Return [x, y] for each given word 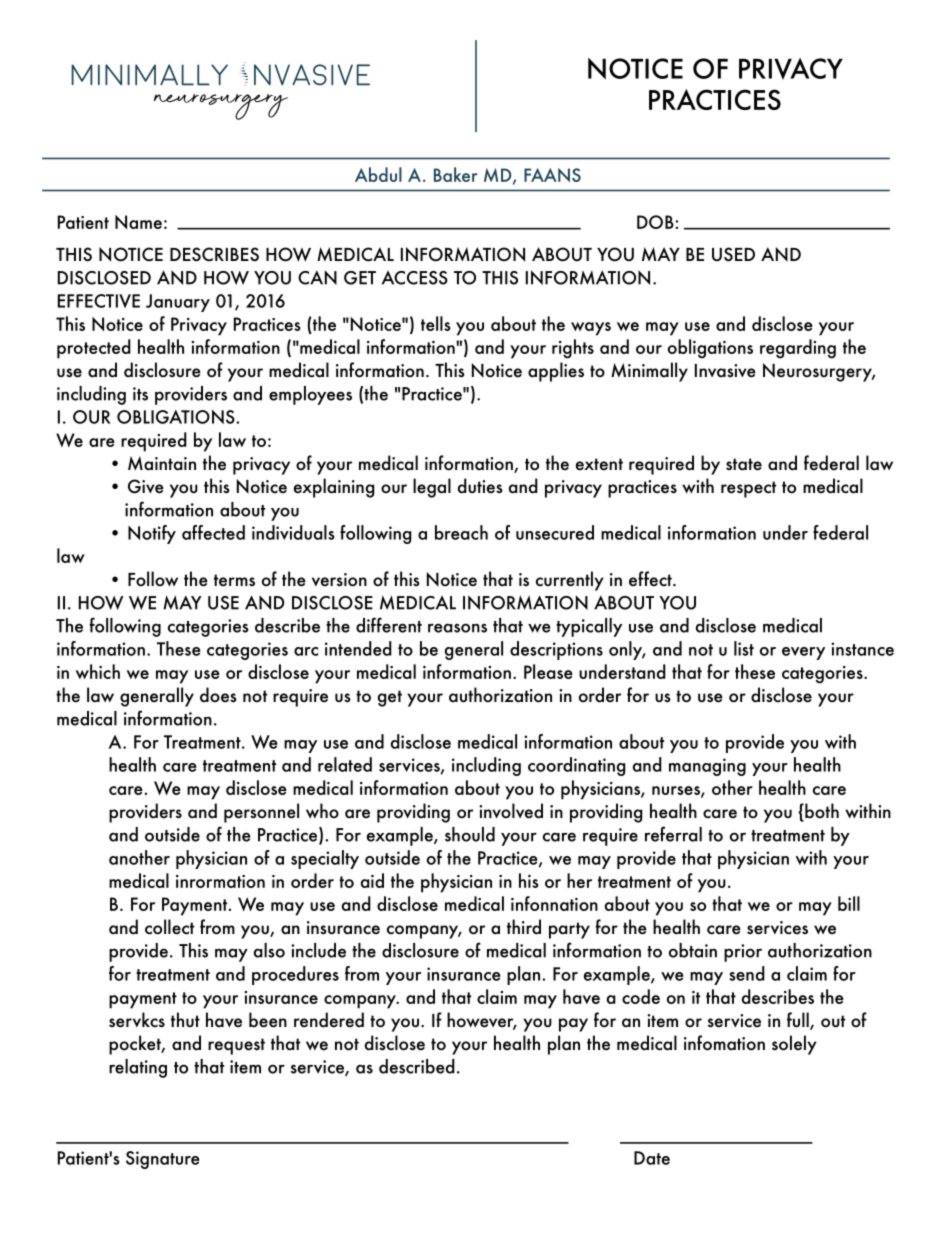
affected [213, 532]
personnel [261, 813]
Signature [163, 1160]
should [470, 834]
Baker [455, 174]
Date [652, 1158]
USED [733, 254]
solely [794, 1045]
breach [461, 532]
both [821, 812]
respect [748, 489]
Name [138, 222]
